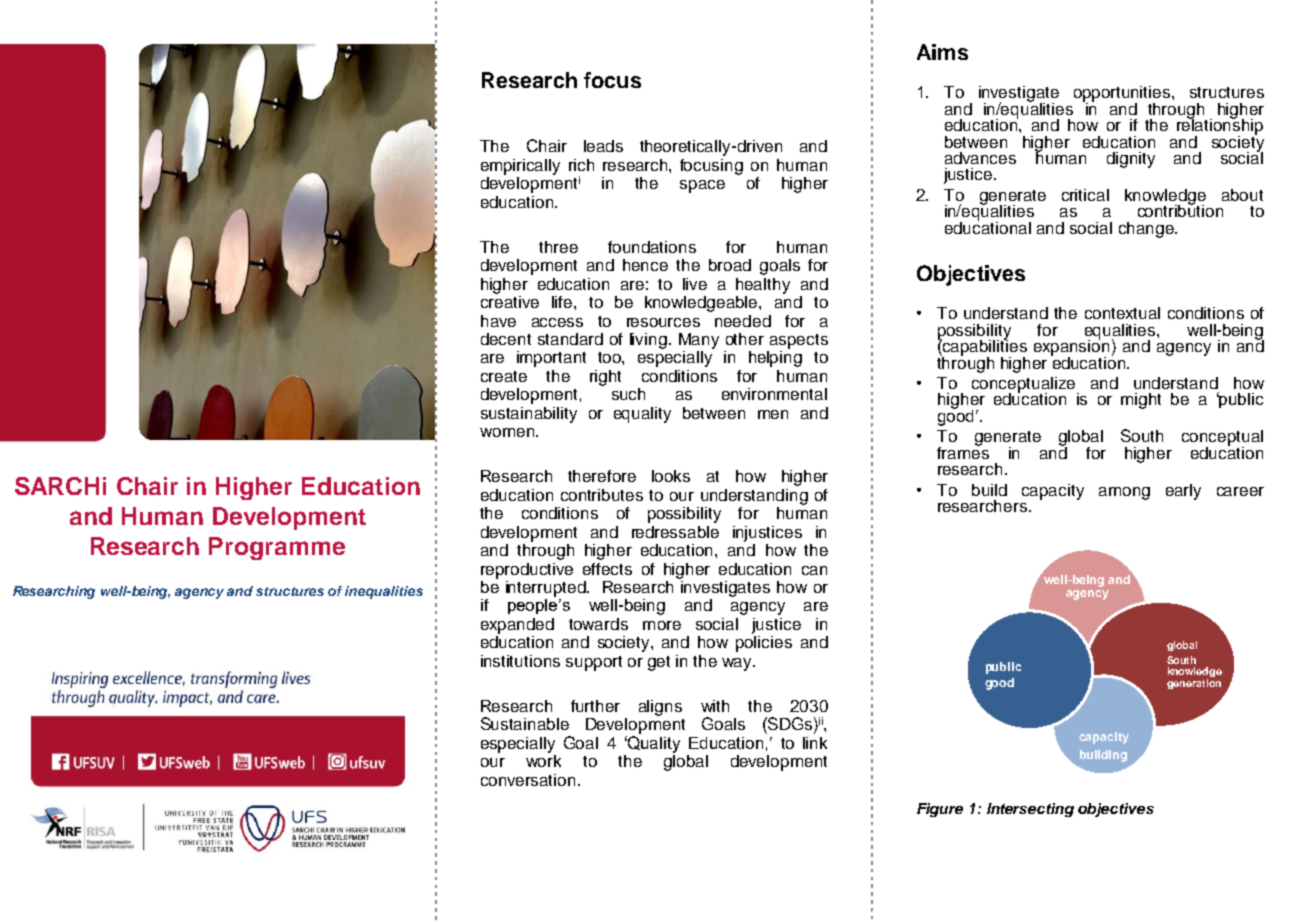 The width and height of the screenshot is (1308, 924). What do you see at coordinates (1123, 95) in the screenshot?
I see `opportunities` at bounding box center [1123, 95].
